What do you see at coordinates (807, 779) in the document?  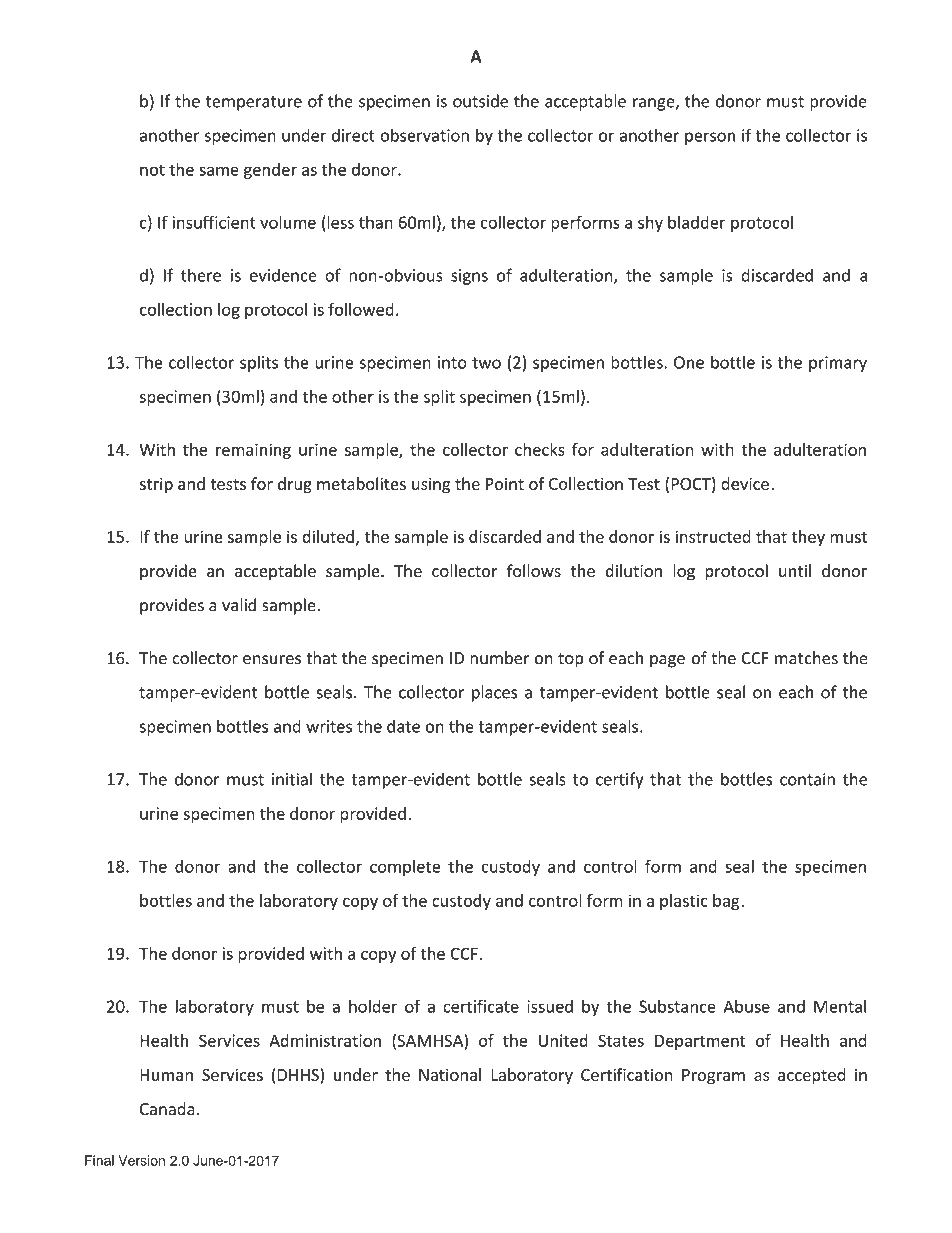 I see `contain` at bounding box center [807, 779].
